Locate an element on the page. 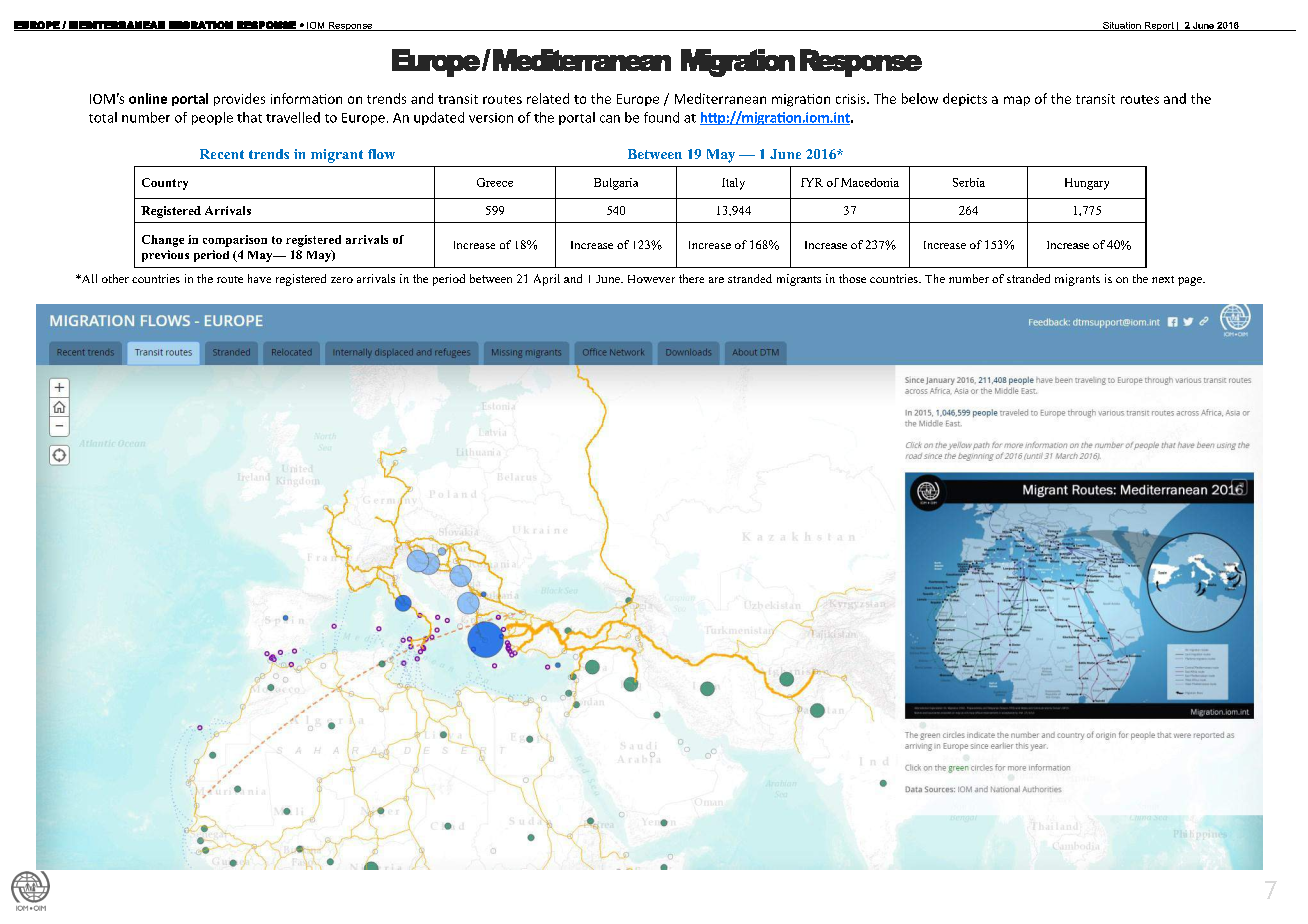 The height and width of the image is (924, 1308). Report is located at coordinates (1159, 26).
